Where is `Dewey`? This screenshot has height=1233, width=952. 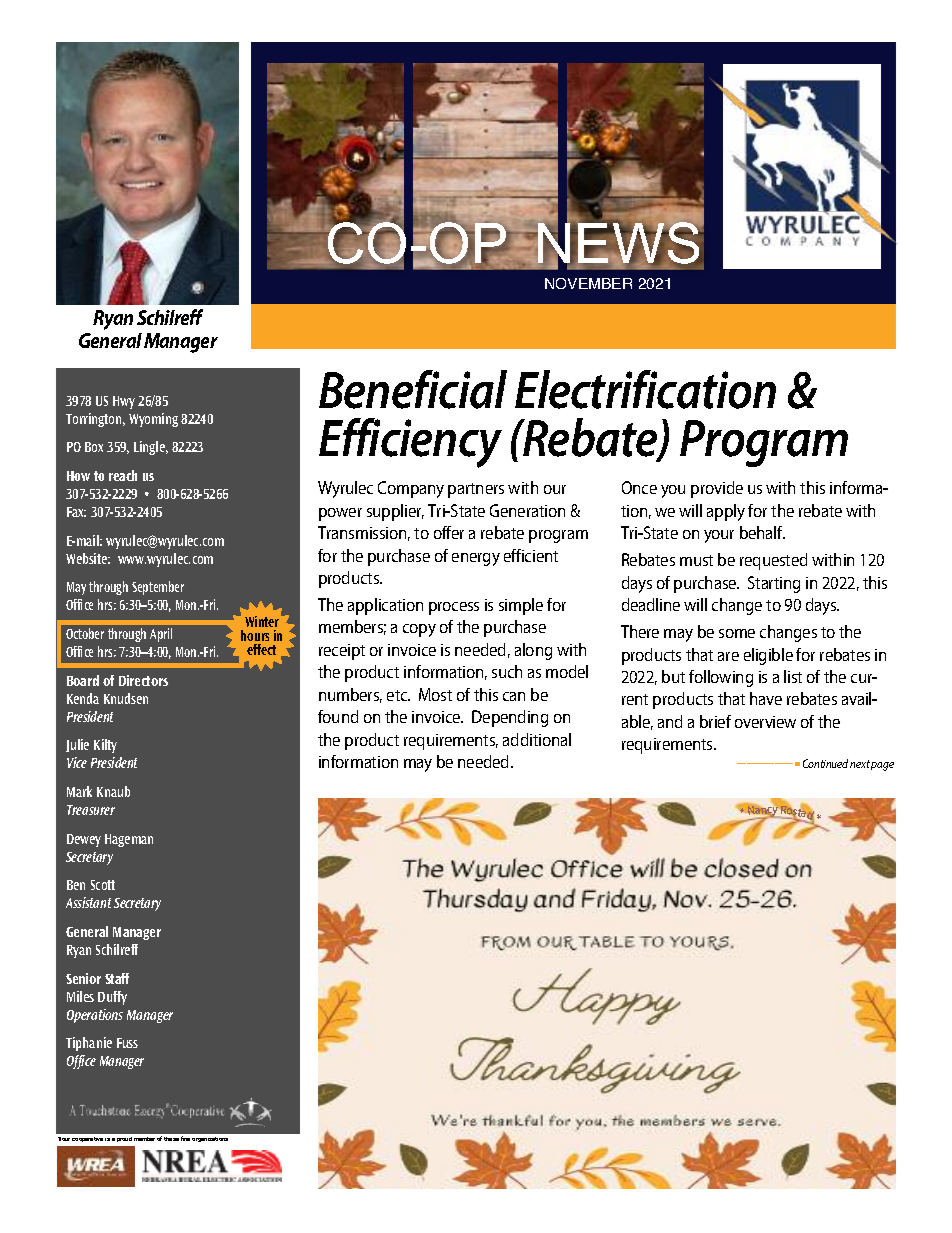
Dewey is located at coordinates (84, 840).
